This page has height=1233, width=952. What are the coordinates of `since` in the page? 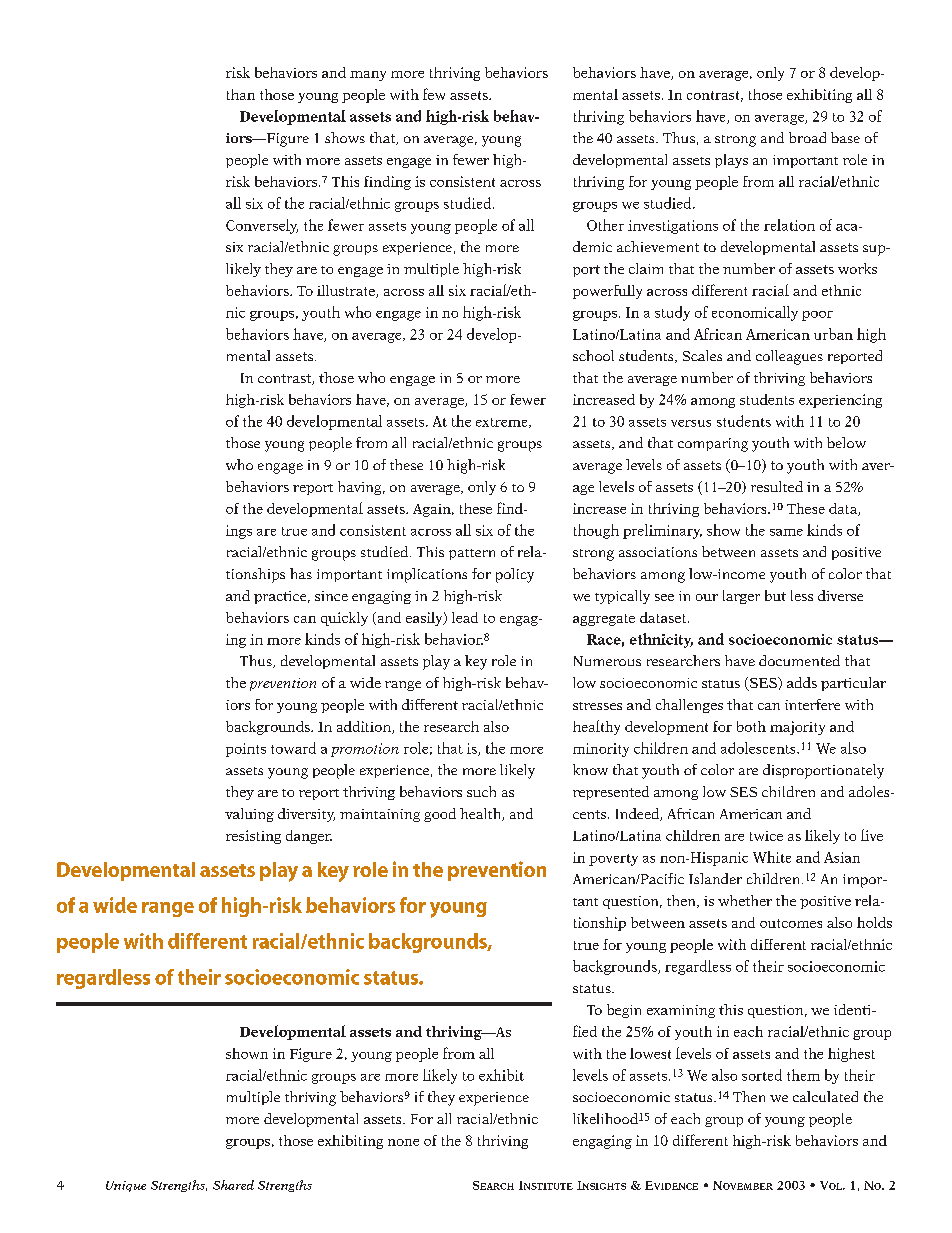 It's located at (331, 596).
